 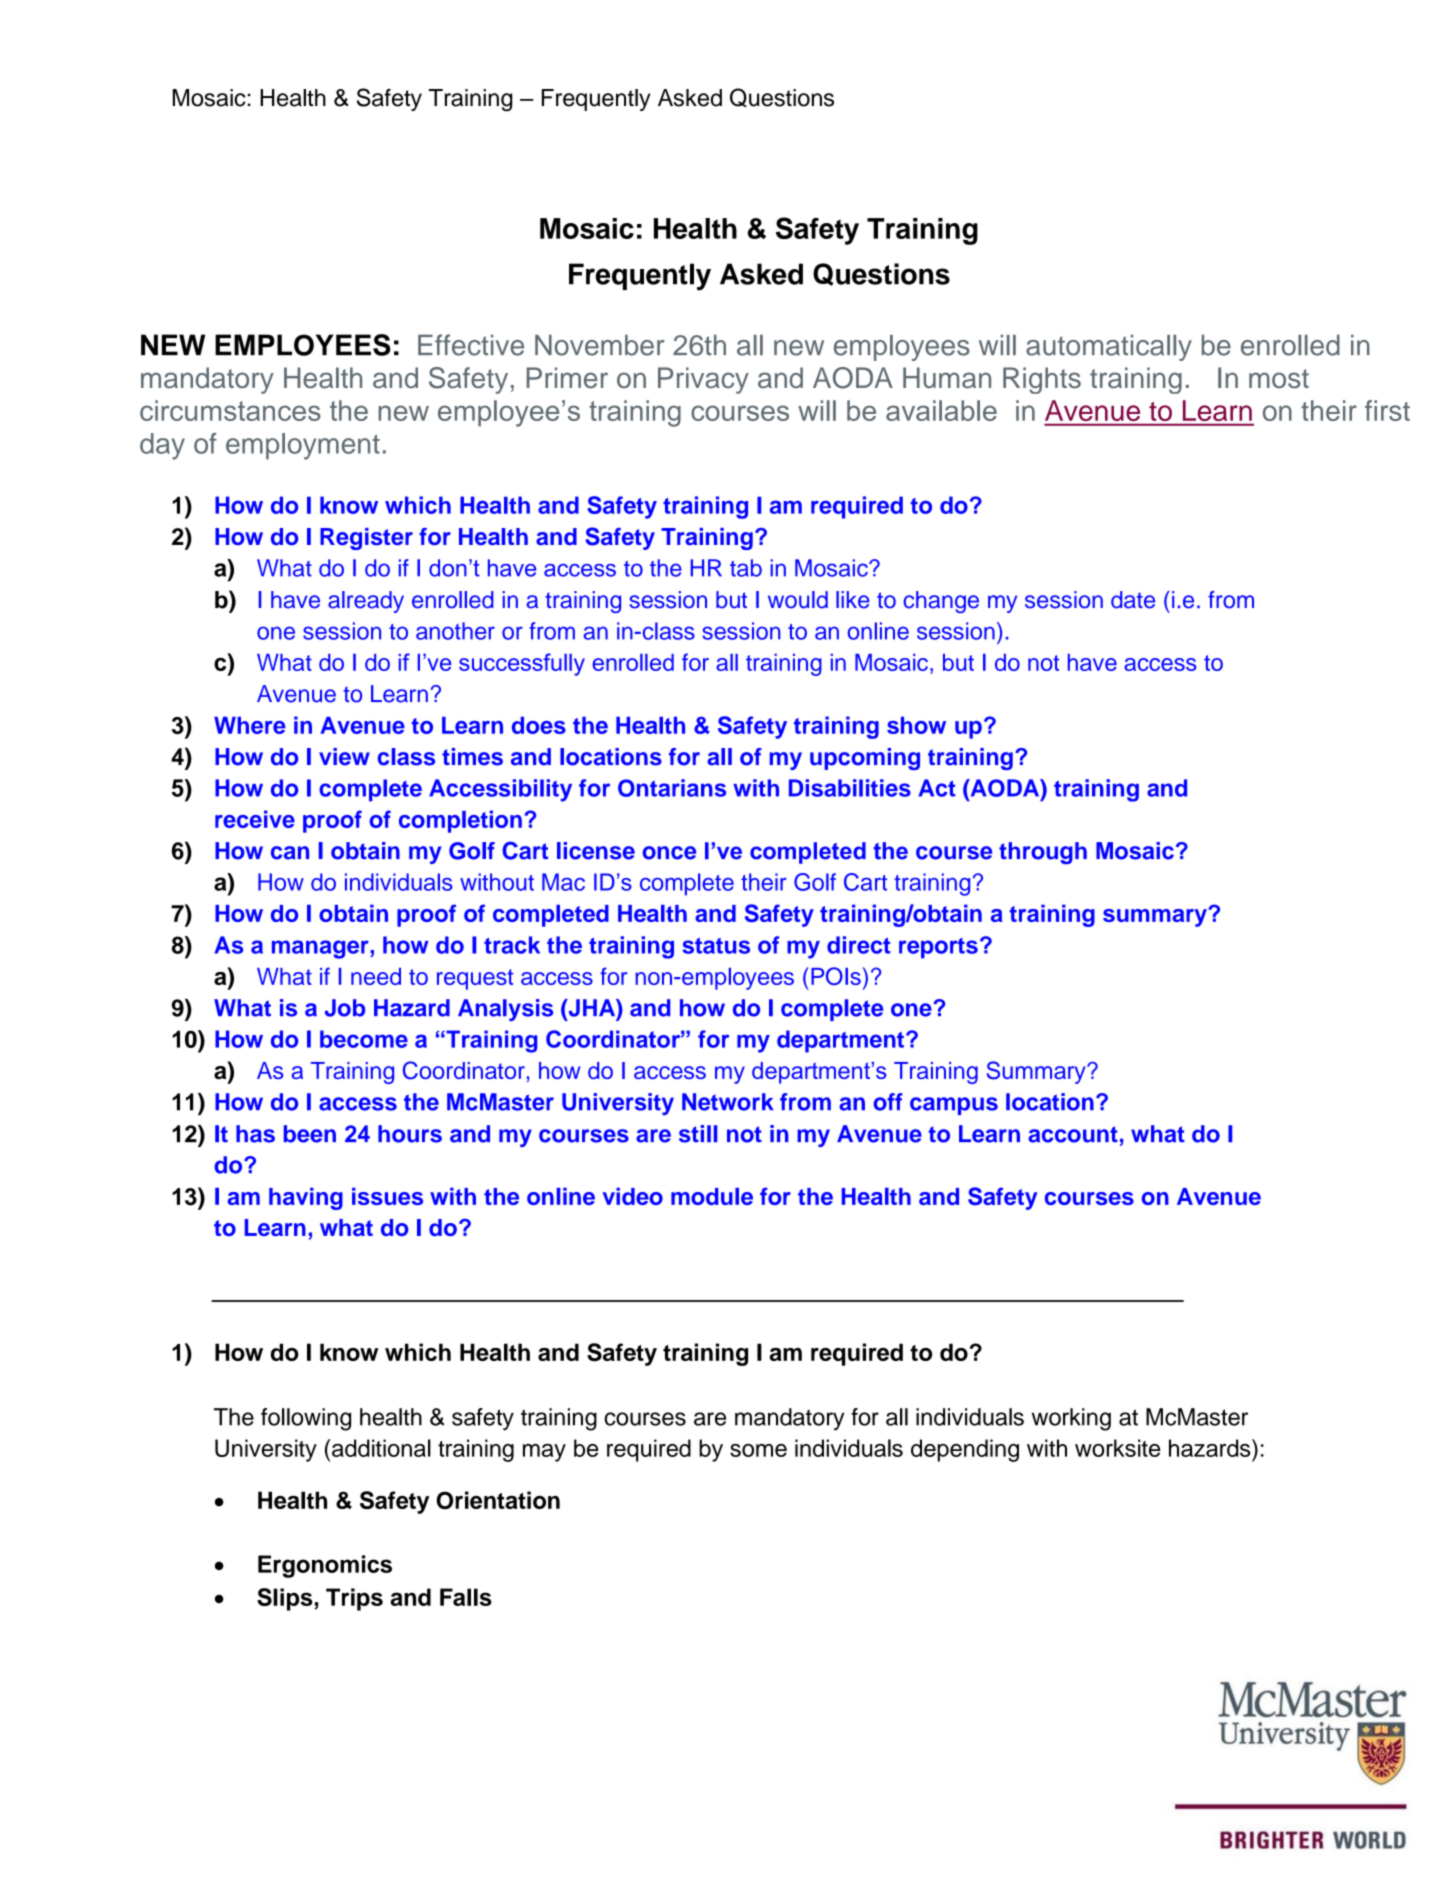 I want to click on most, so click(x=1279, y=379).
